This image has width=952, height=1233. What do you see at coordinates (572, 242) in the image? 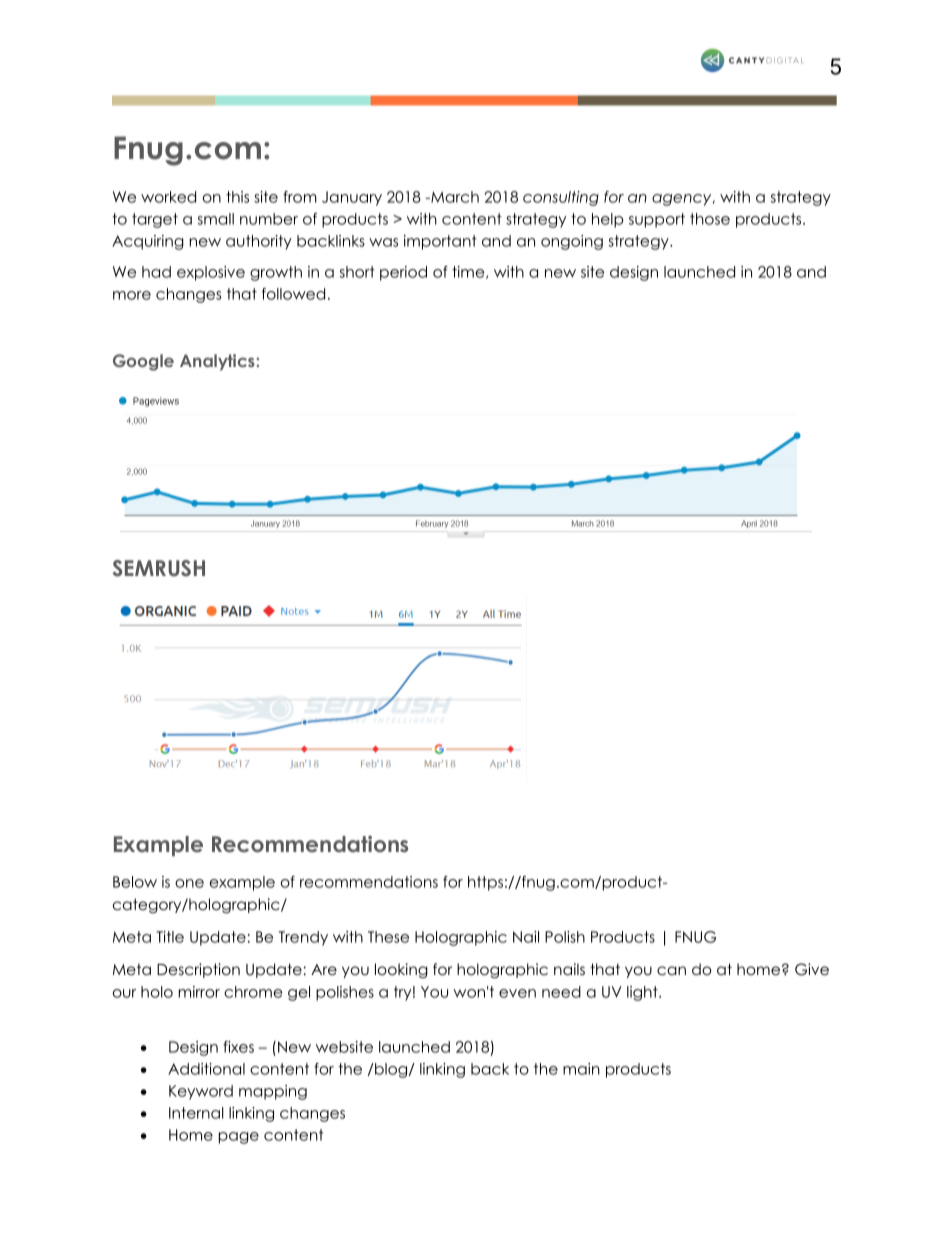
I see `ongoing` at bounding box center [572, 242].
